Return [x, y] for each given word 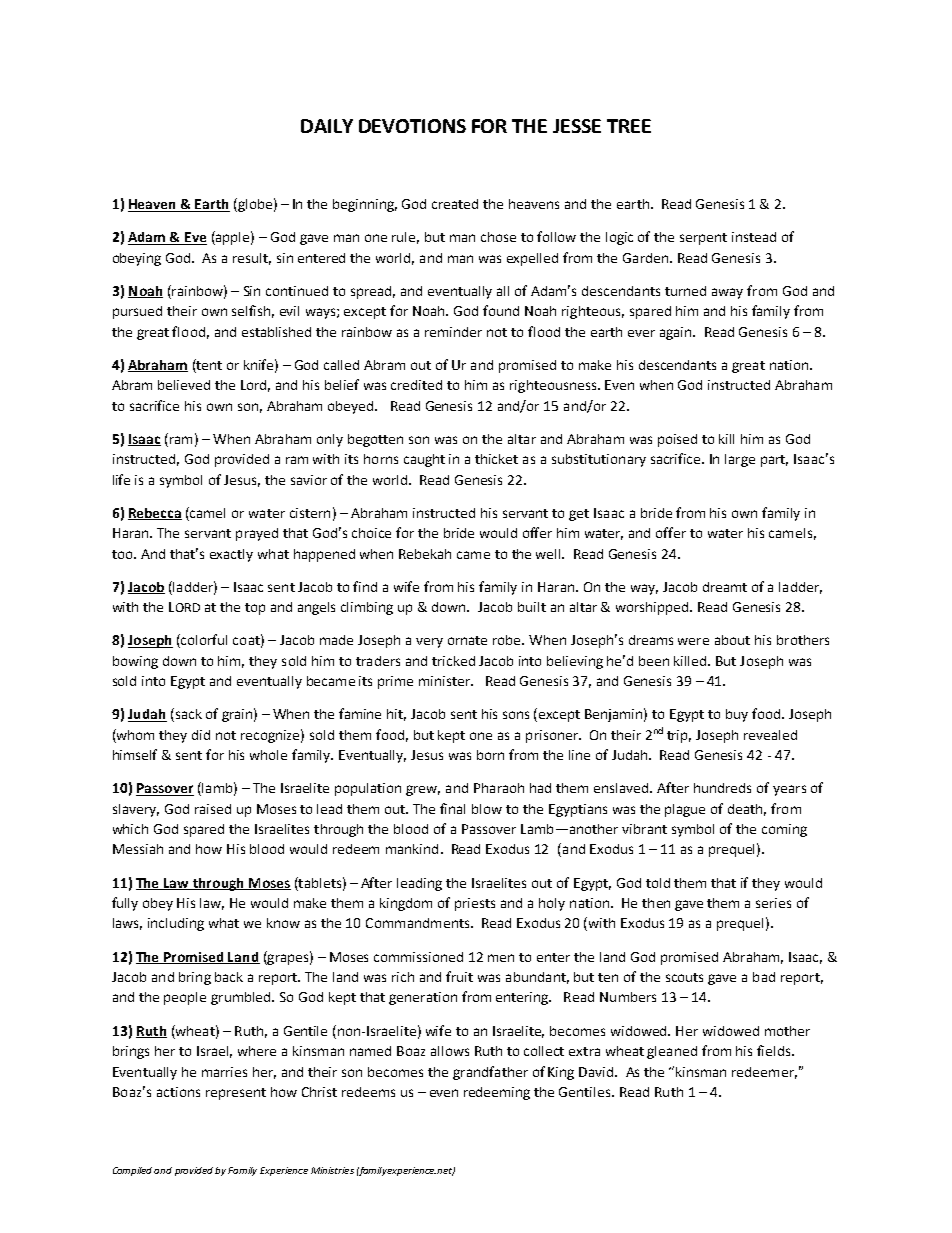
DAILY [327, 126]
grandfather [490, 1073]
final [452, 808]
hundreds [722, 788]
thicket [496, 459]
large [740, 460]
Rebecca [155, 514]
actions [178, 1092]
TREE [629, 126]
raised [213, 809]
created [455, 204]
